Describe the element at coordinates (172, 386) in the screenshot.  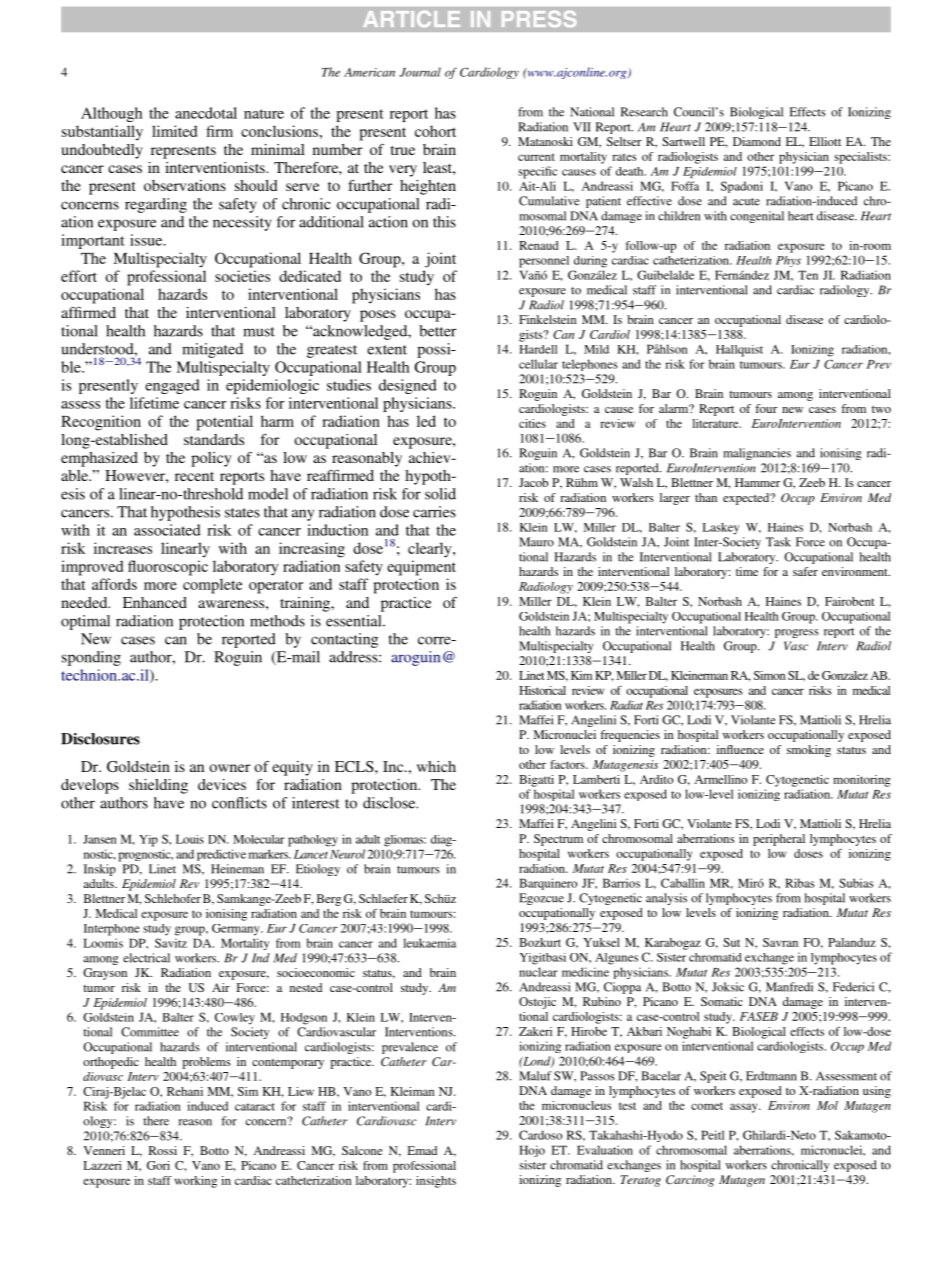
I see `engaged` at that location.
